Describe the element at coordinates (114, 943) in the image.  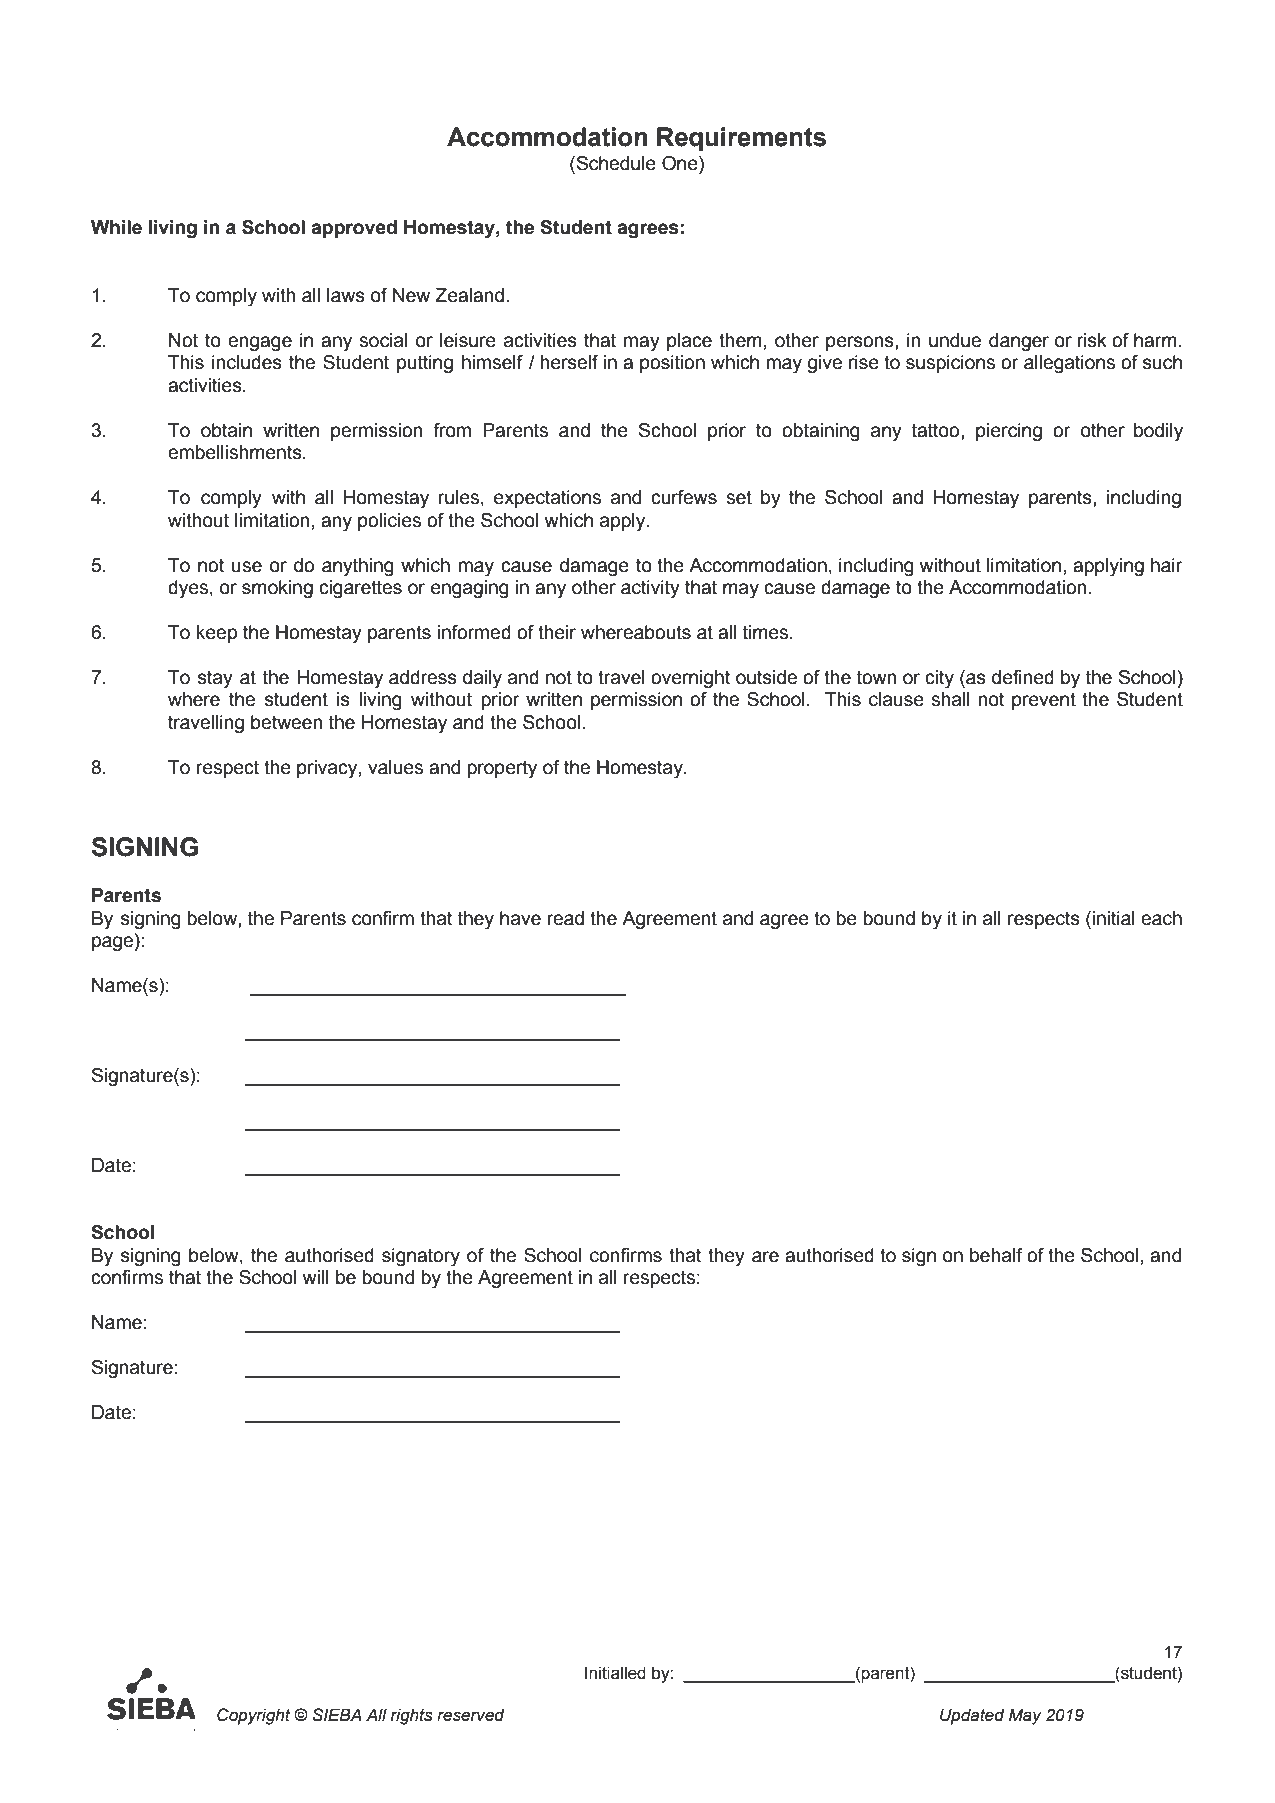
I see `page` at that location.
